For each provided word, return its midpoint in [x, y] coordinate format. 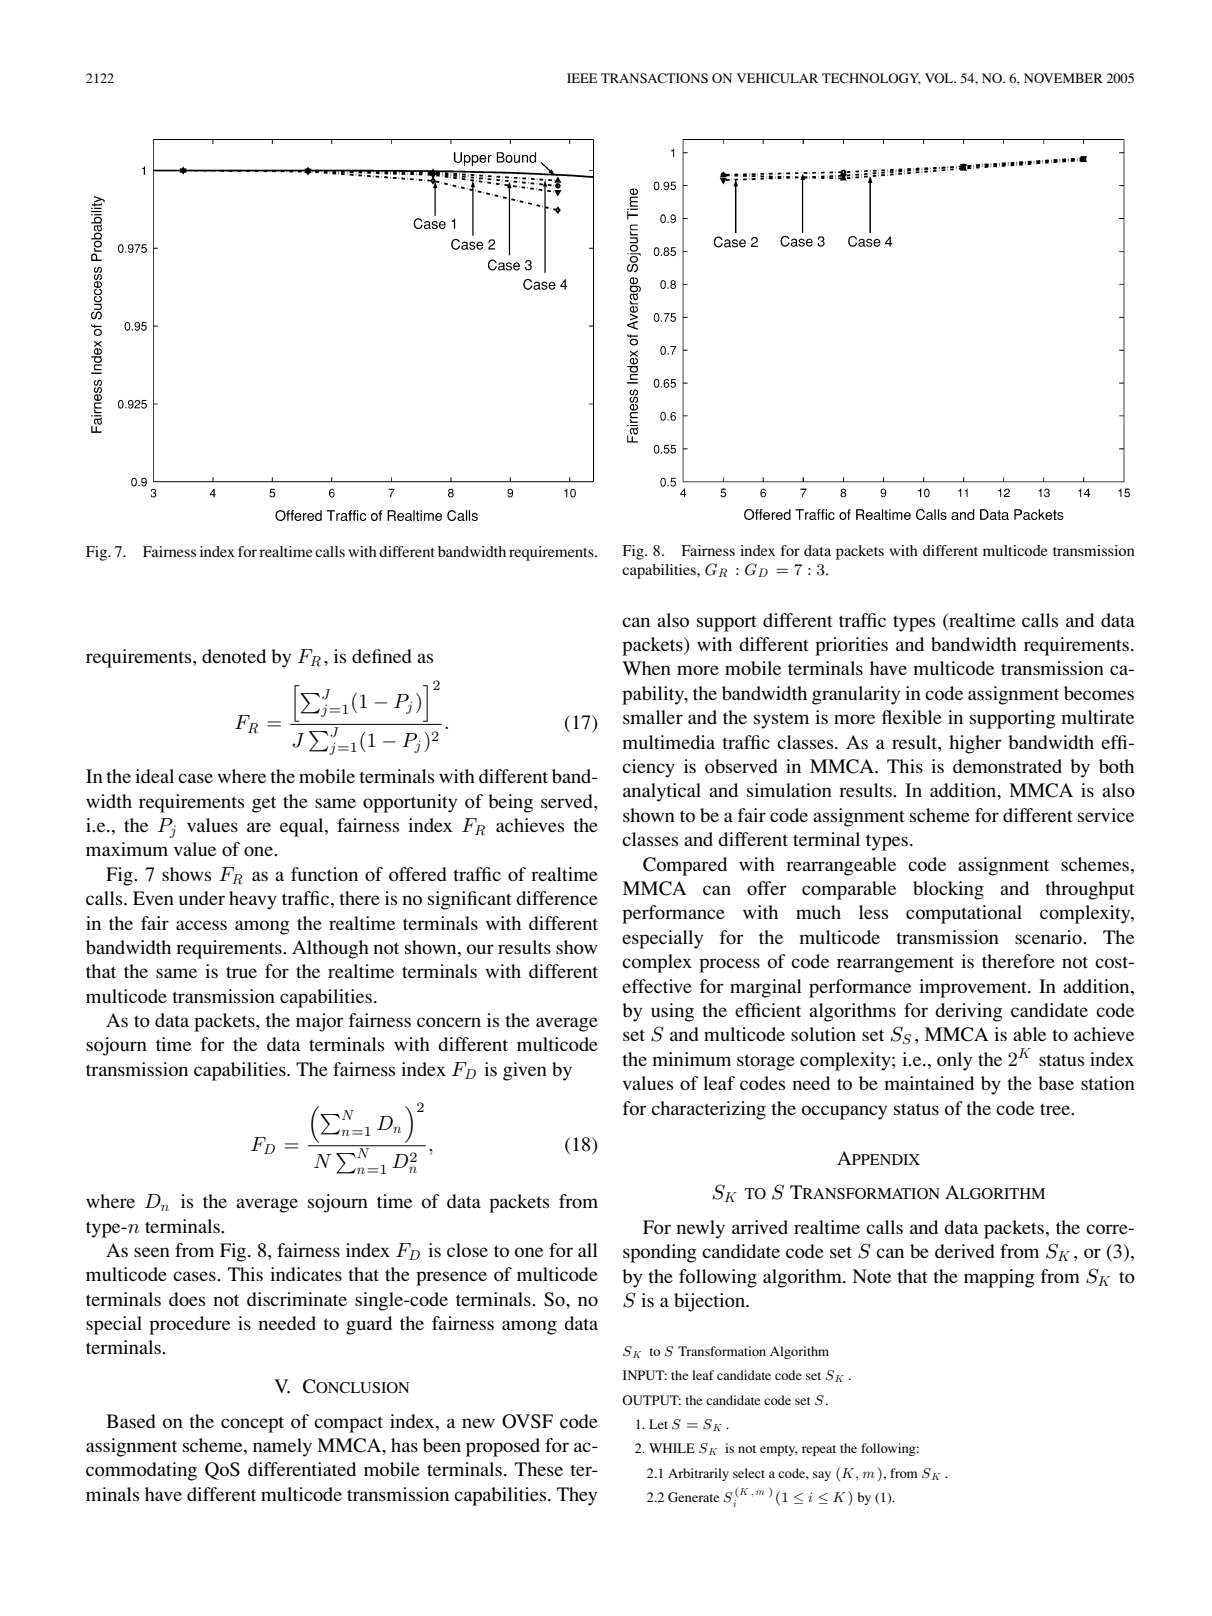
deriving [968, 1012]
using [672, 1012]
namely [282, 1447]
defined [382, 656]
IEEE [582, 78]
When [646, 668]
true [241, 972]
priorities [851, 646]
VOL [940, 78]
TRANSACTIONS [654, 78]
